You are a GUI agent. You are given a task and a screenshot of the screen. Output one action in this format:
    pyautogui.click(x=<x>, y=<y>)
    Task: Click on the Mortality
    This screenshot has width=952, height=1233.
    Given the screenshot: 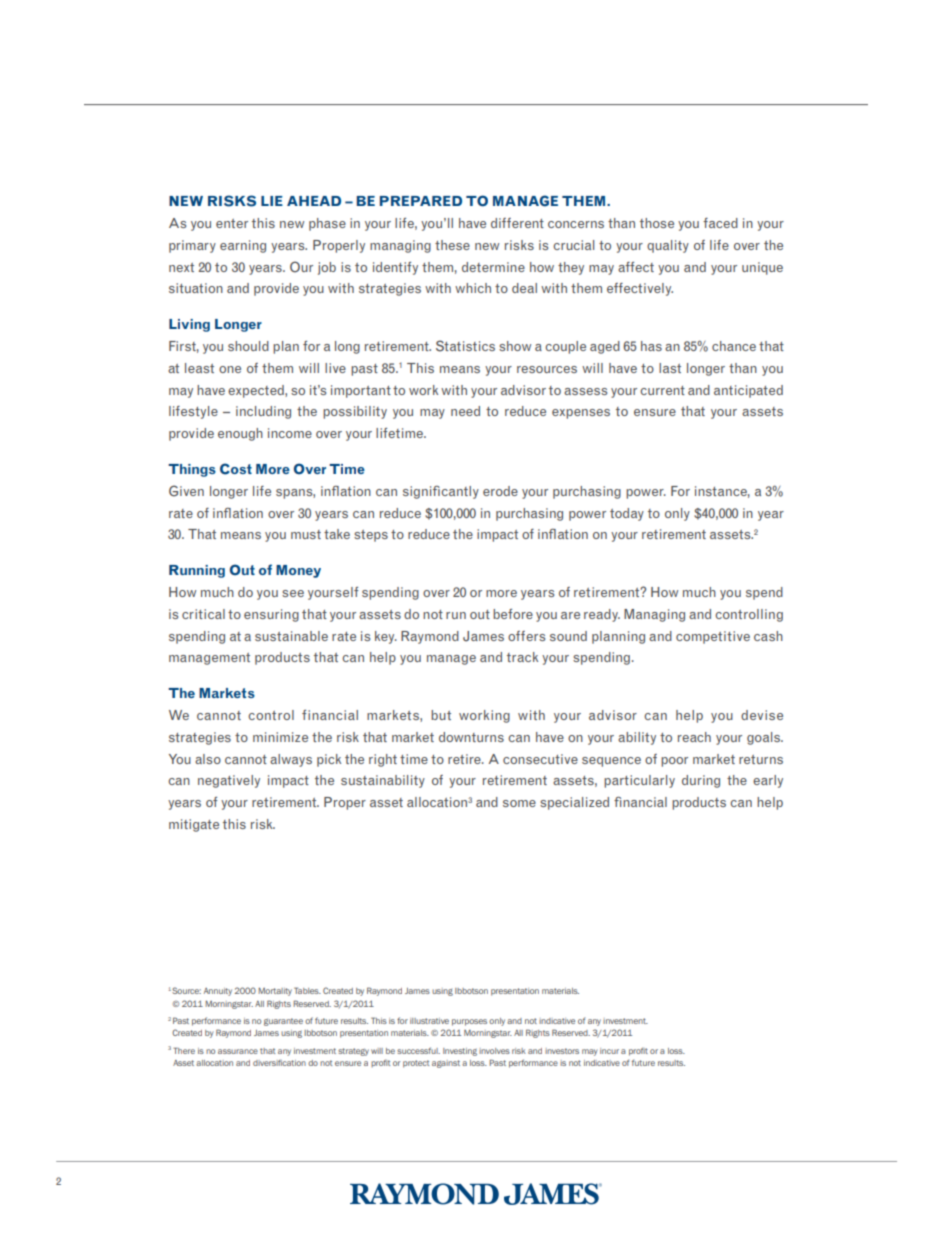 What is the action you would take?
    pyautogui.click(x=275, y=992)
